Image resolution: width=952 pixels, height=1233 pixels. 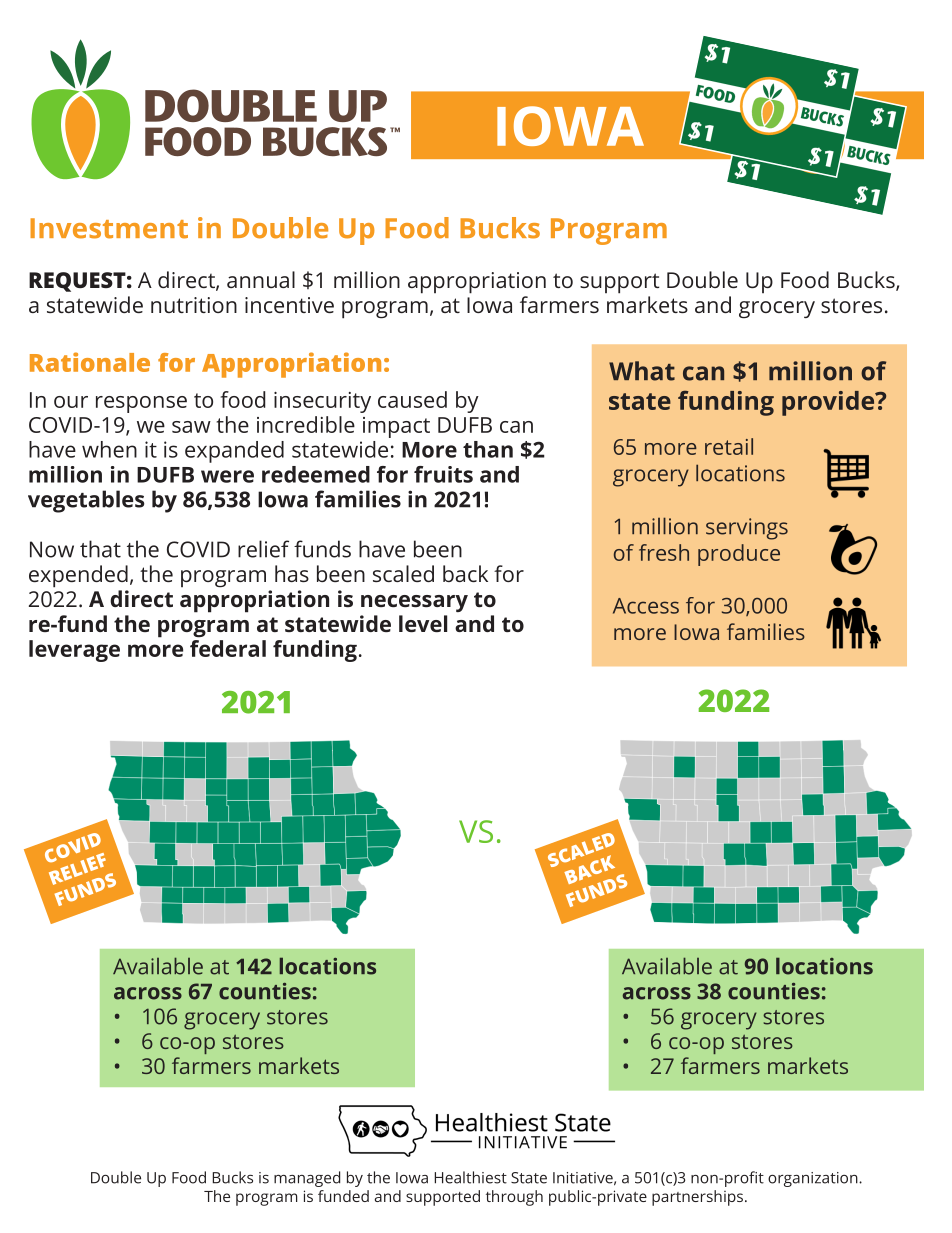 I want to click on level, so click(x=423, y=623).
